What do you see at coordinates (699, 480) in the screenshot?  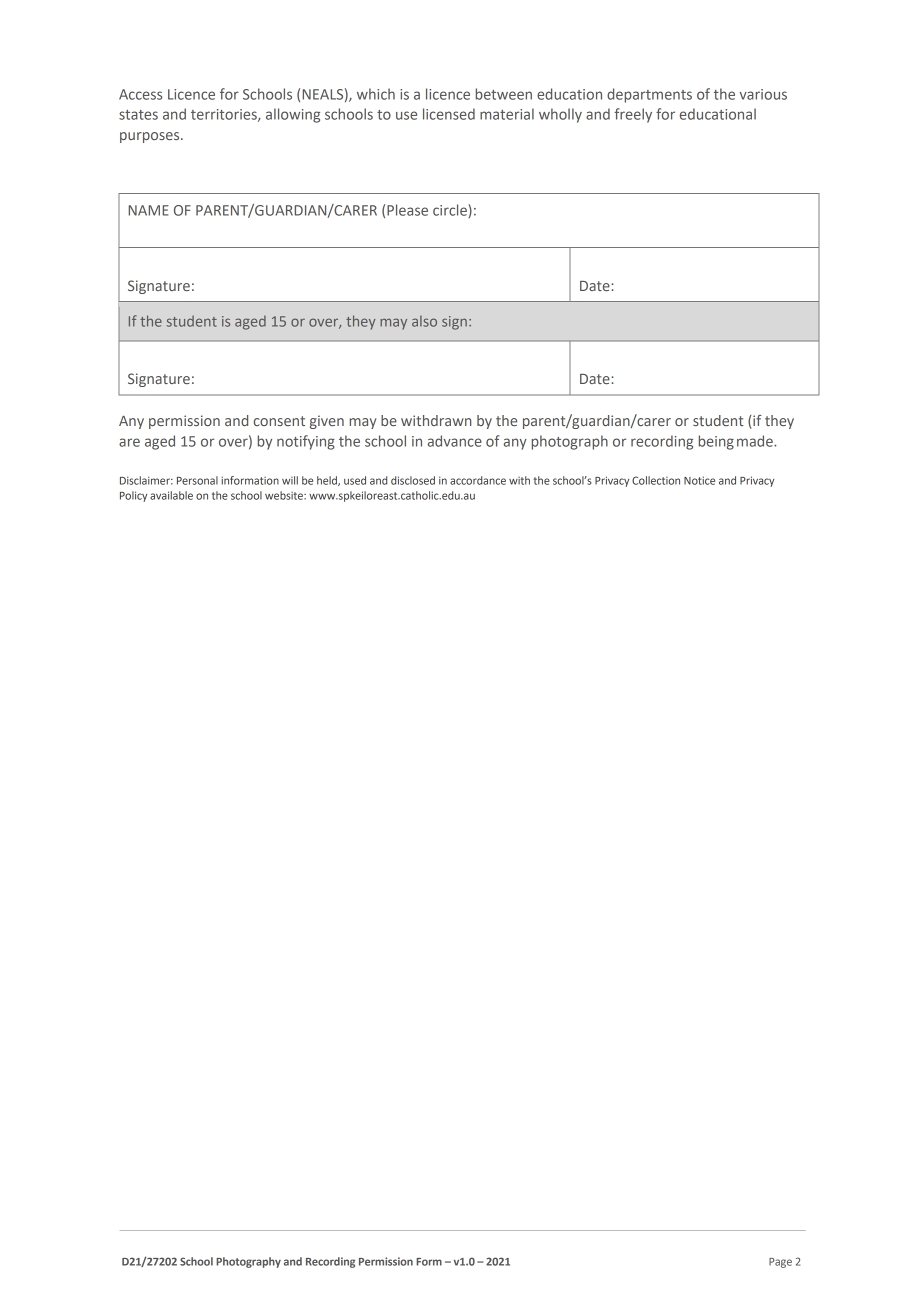 I see `Notice` at bounding box center [699, 480].
